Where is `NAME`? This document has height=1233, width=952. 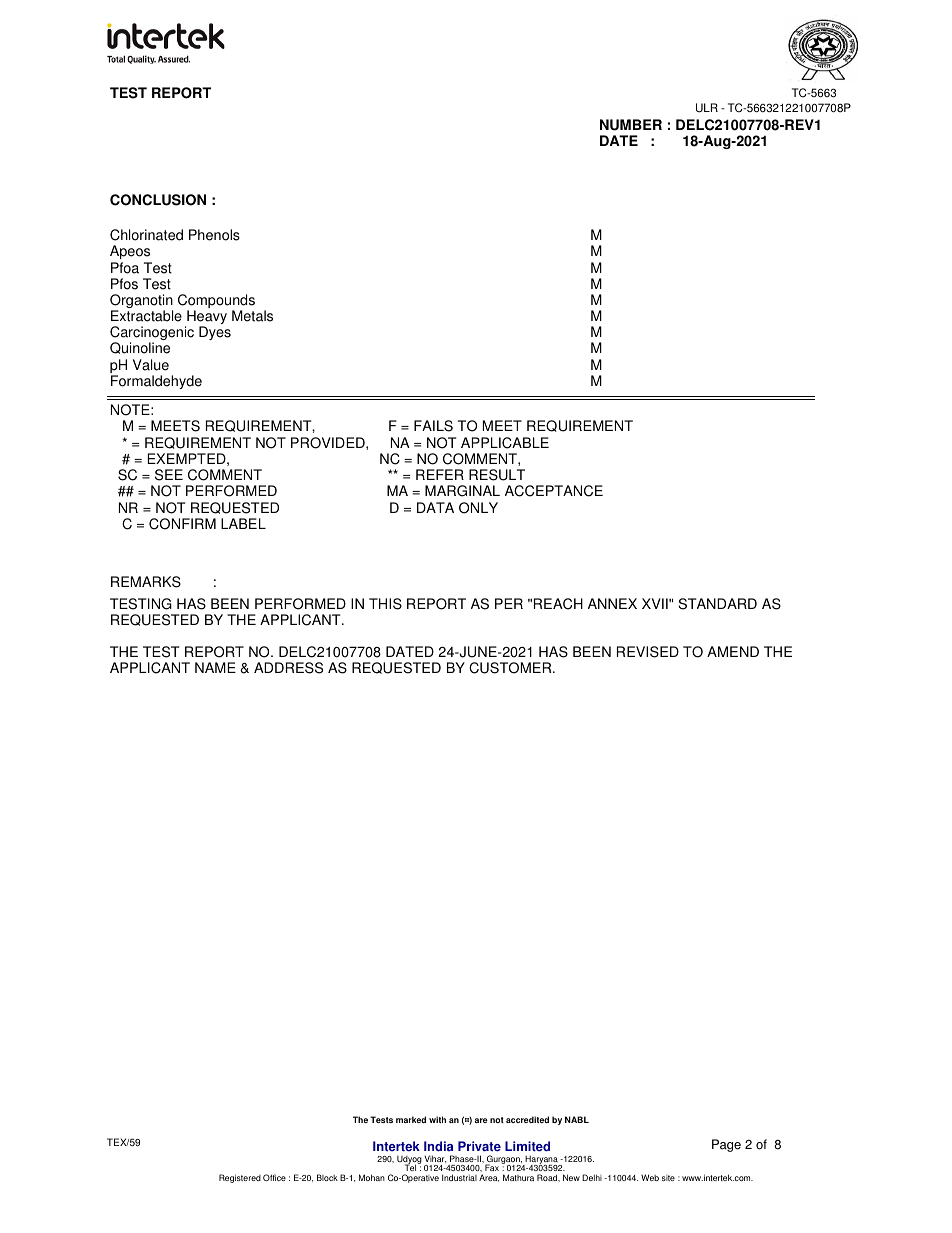 NAME is located at coordinates (215, 667).
